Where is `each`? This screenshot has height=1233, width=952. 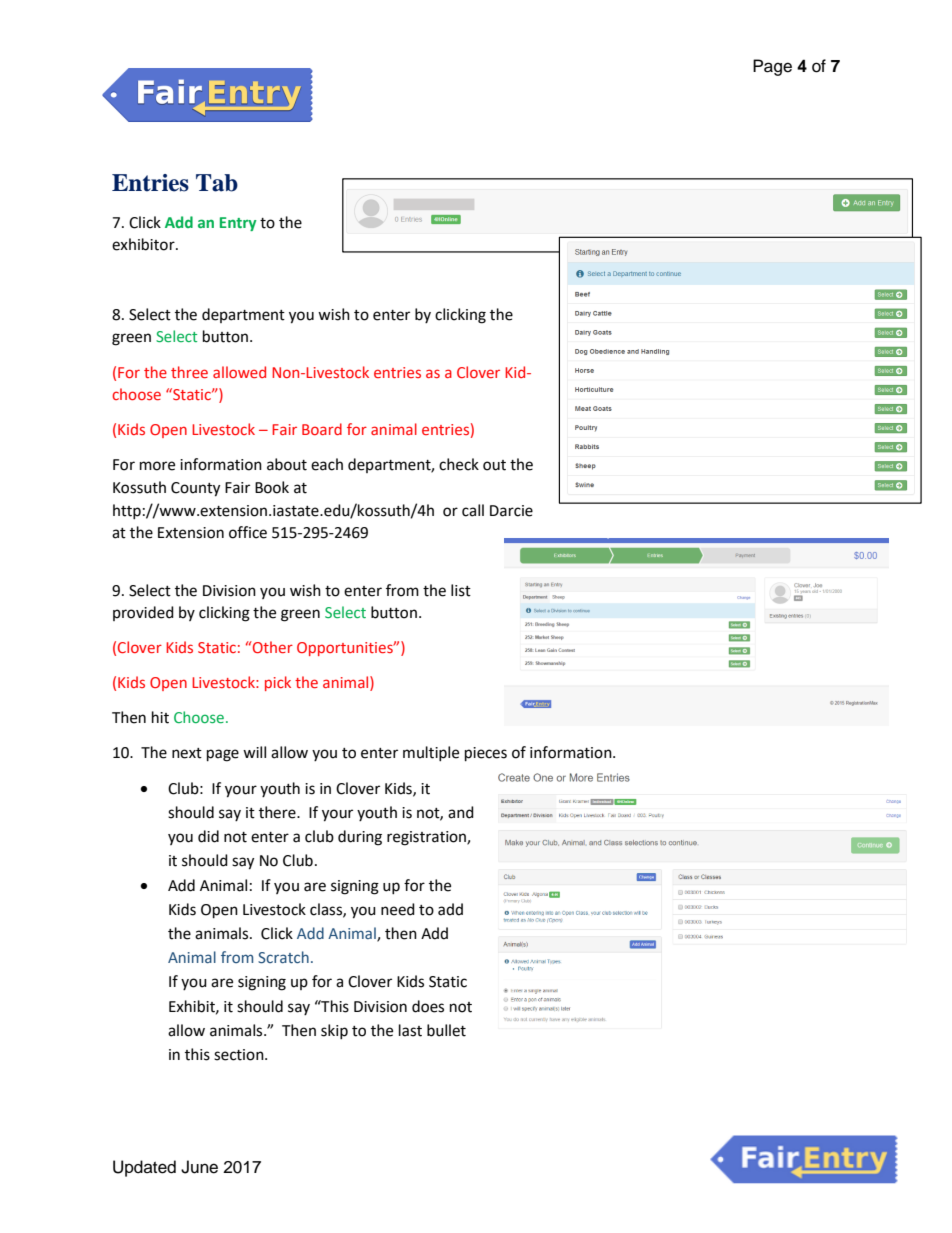
each is located at coordinates (327, 464).
